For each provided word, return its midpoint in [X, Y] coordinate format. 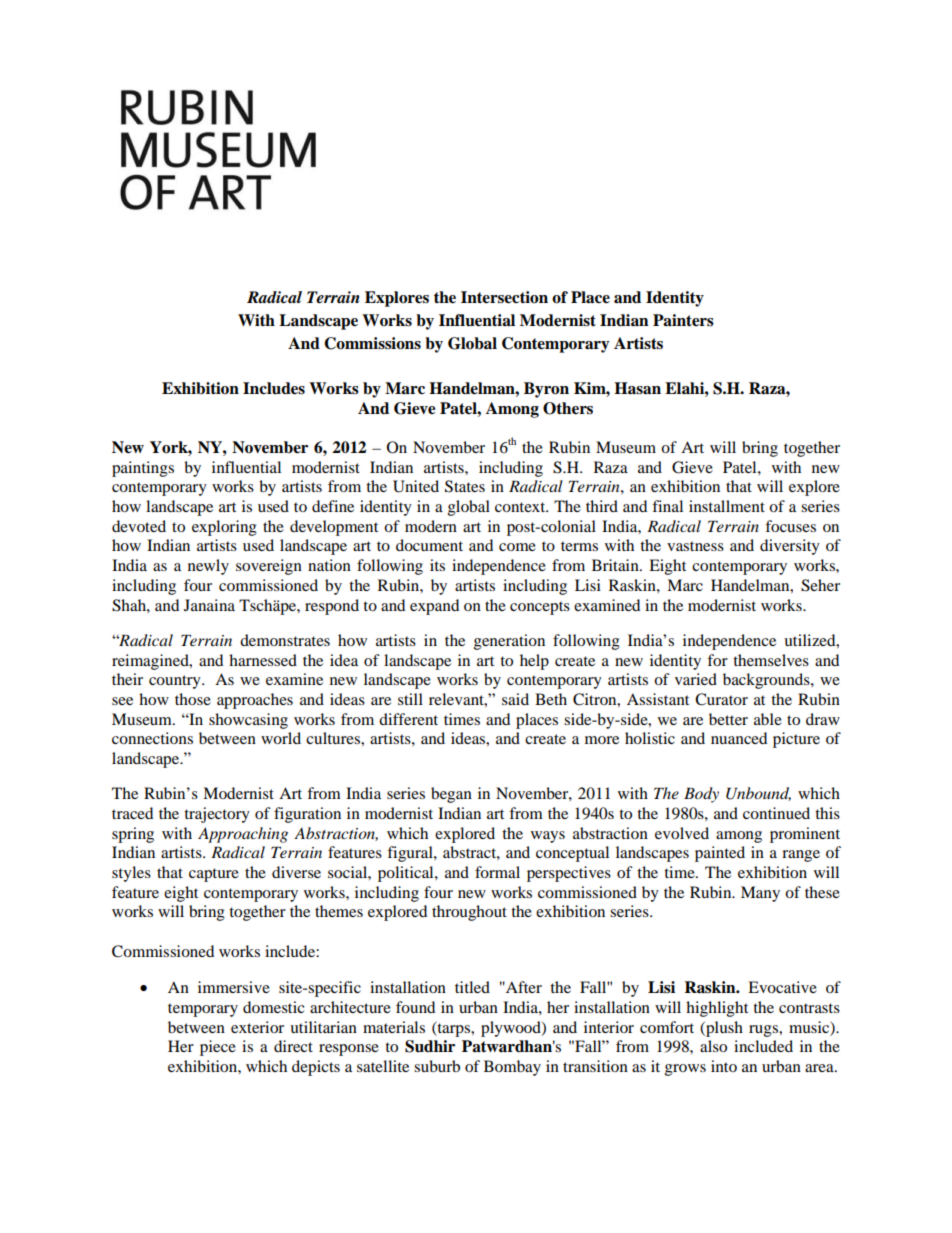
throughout [469, 913]
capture [214, 875]
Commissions [372, 343]
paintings [143, 469]
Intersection [504, 297]
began [451, 795]
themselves [771, 660]
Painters [683, 320]
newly [208, 567]
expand [434, 607]
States [465, 486]
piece [218, 1048]
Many [760, 894]
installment [727, 506]
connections [152, 738]
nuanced [739, 738]
